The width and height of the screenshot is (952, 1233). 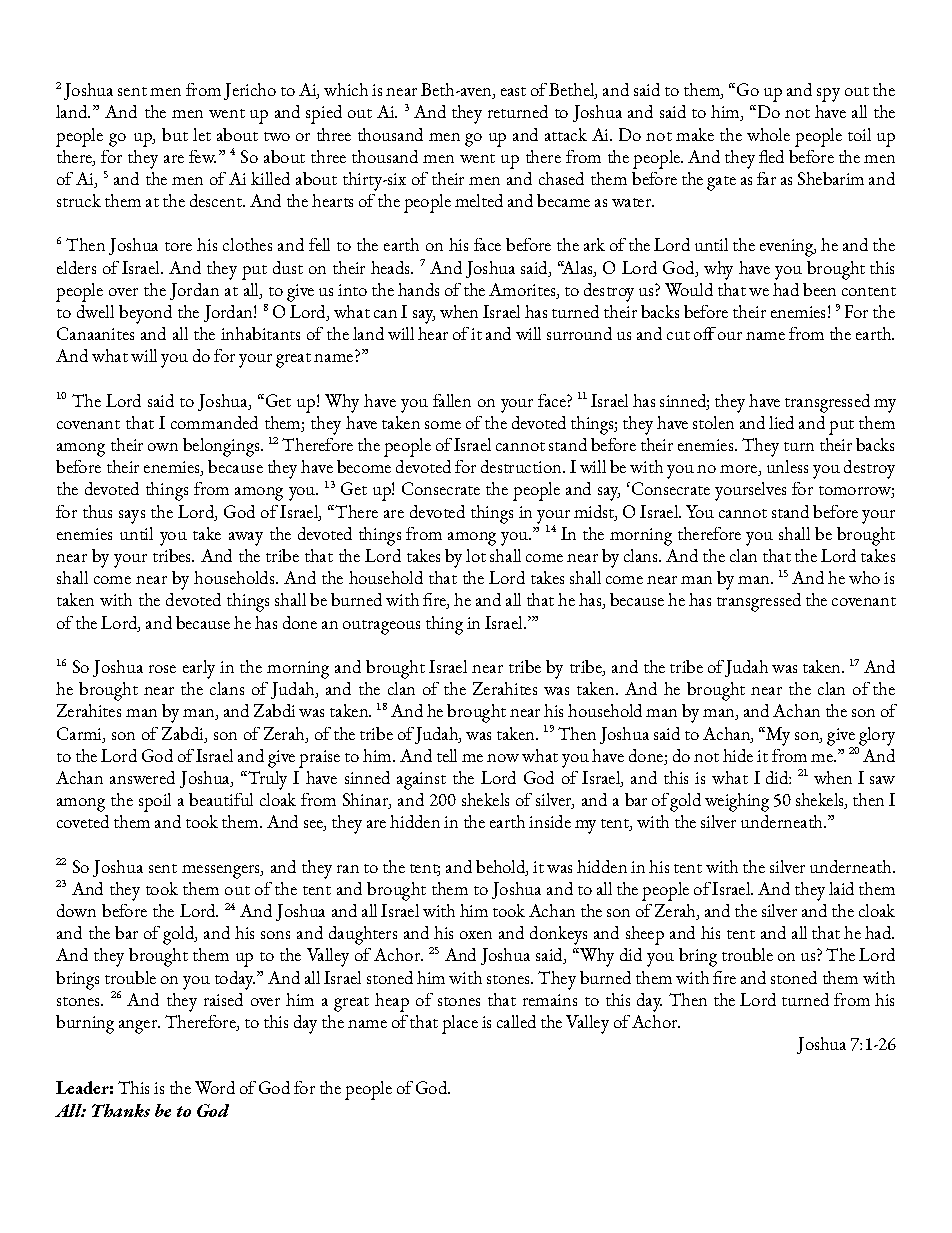 I want to click on commanded, so click(x=214, y=422).
